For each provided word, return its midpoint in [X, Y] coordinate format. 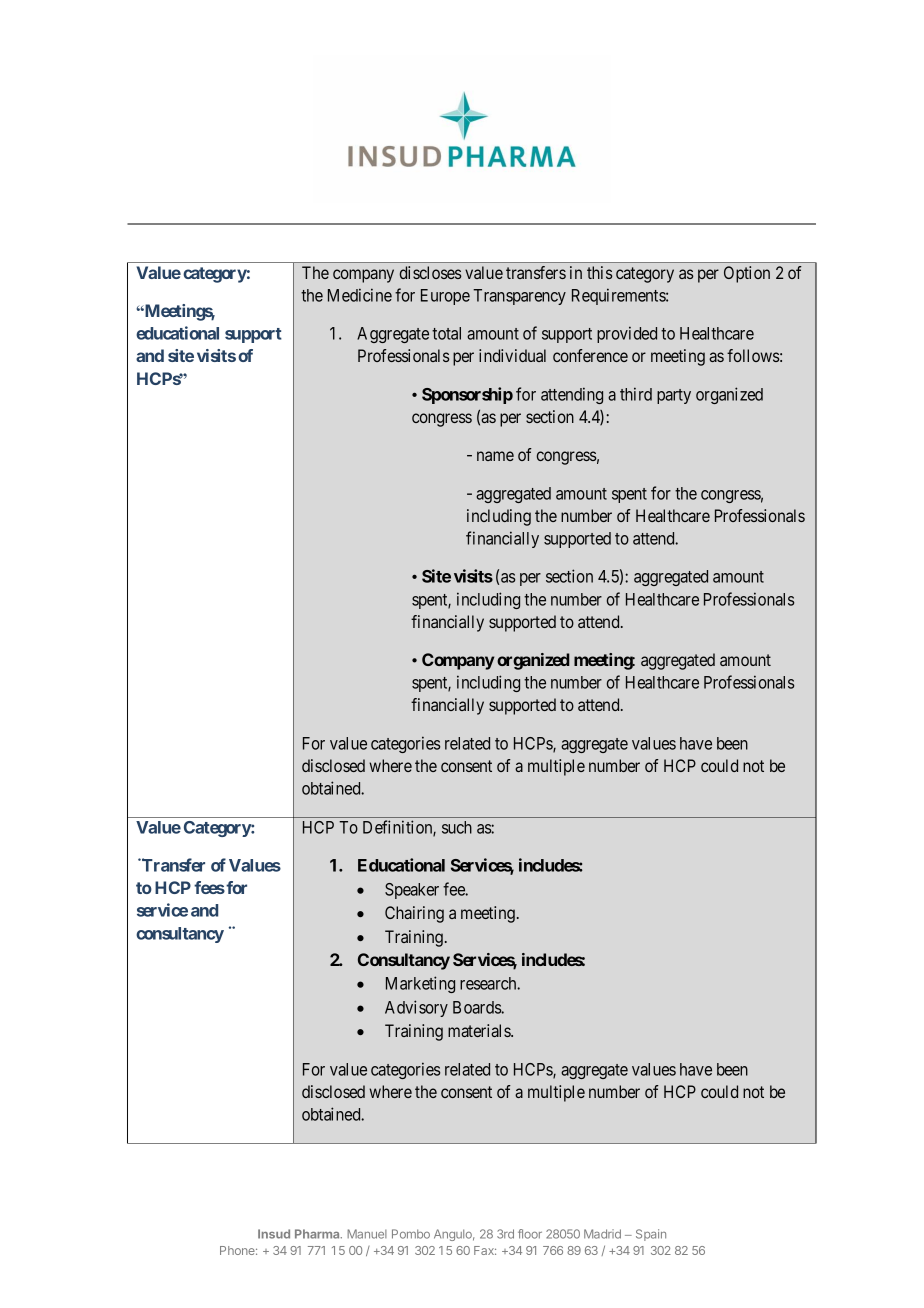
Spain [651, 1235]
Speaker [412, 891]
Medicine [360, 295]
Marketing [420, 984]
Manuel [367, 1234]
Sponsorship [467, 395]
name [495, 456]
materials [480, 1030]
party [674, 396]
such [457, 827]
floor [530, 1234]
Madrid [602, 1234]
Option [747, 274]
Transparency [519, 297]
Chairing [414, 914]
